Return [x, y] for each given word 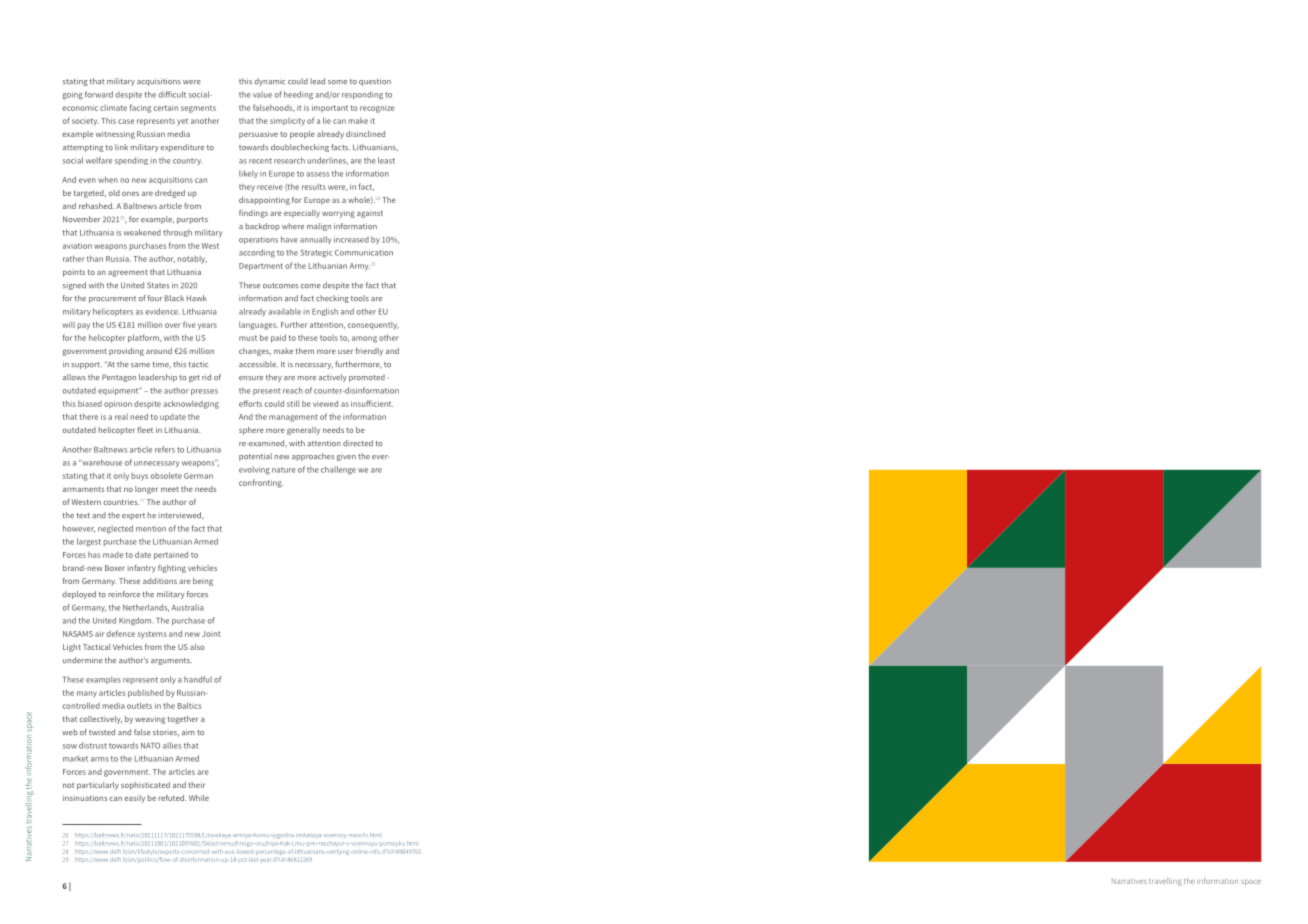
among [364, 339]
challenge [338, 470]
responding [362, 95]
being [203, 582]
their [196, 785]
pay [83, 326]
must [248, 338]
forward [99, 94]
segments [198, 109]
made [113, 555]
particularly [98, 786]
